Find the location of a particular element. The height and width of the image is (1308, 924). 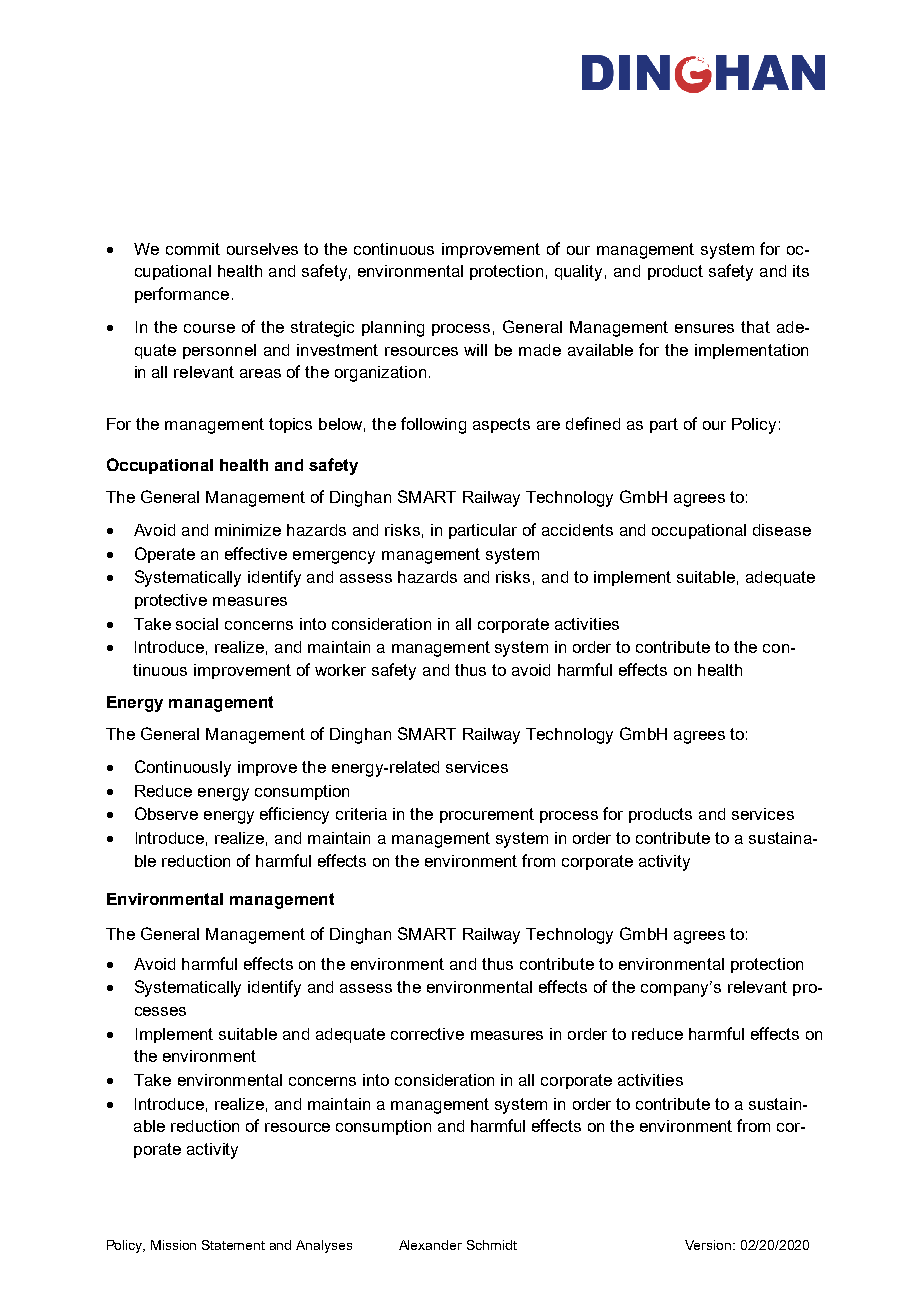

will is located at coordinates (475, 350).
